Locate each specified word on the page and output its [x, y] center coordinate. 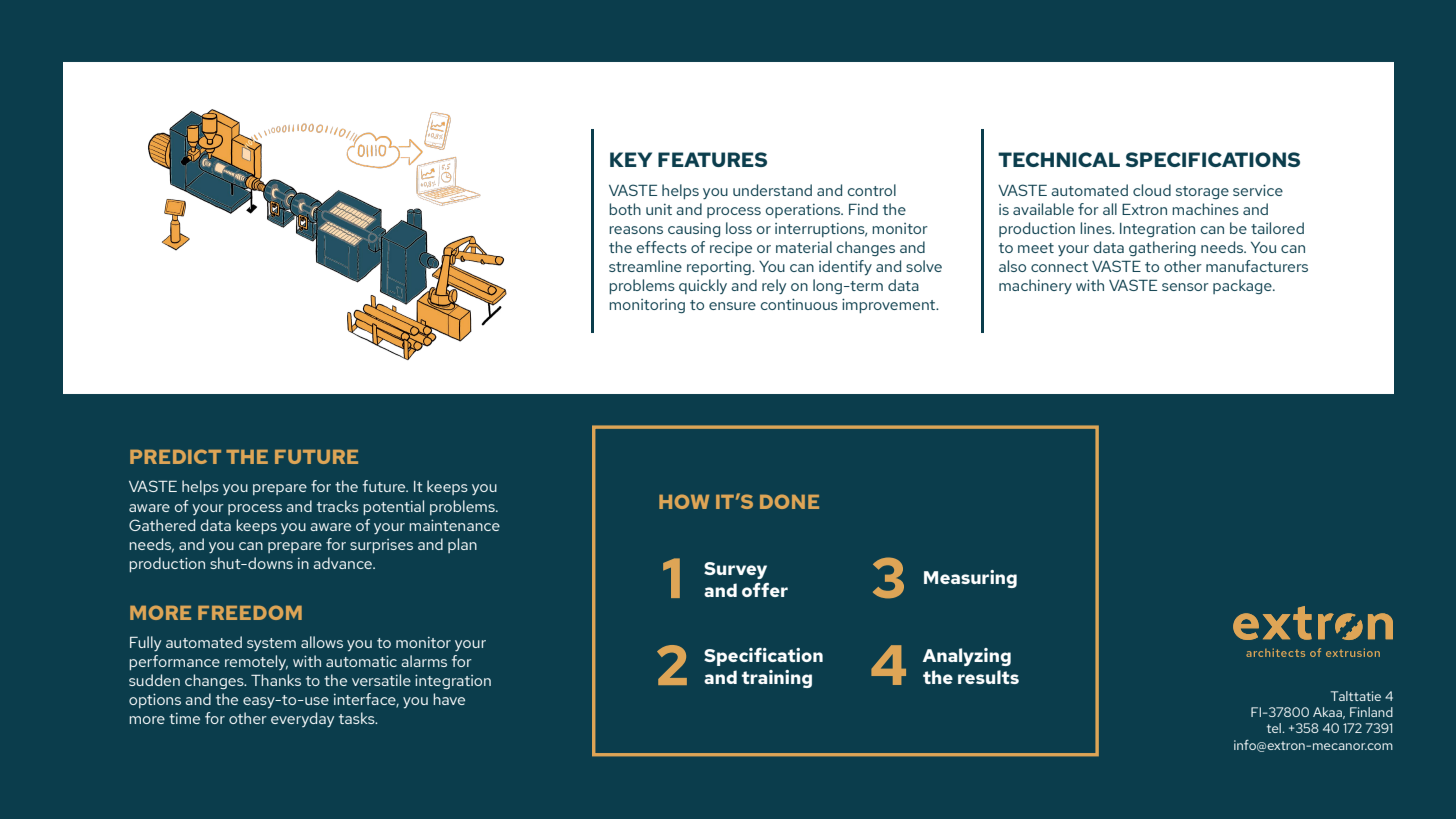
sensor [1185, 287]
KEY [631, 159]
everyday [302, 719]
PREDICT [175, 456]
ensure [732, 306]
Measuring [970, 579]
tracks [338, 506]
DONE [789, 501]
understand [772, 190]
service [1258, 190]
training [777, 679]
